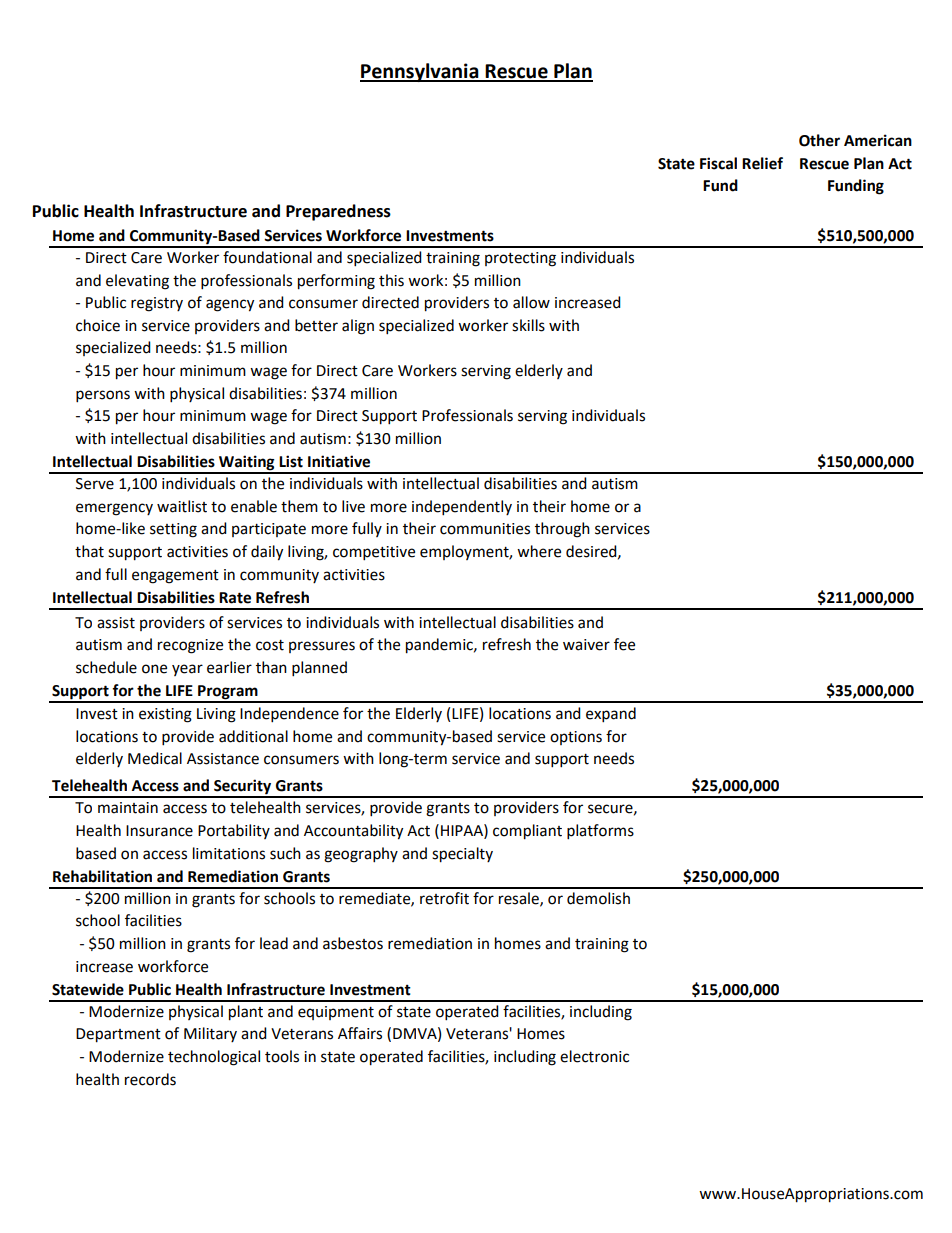 The image size is (952, 1233). What do you see at coordinates (528, 325) in the image?
I see `skills` at bounding box center [528, 325].
